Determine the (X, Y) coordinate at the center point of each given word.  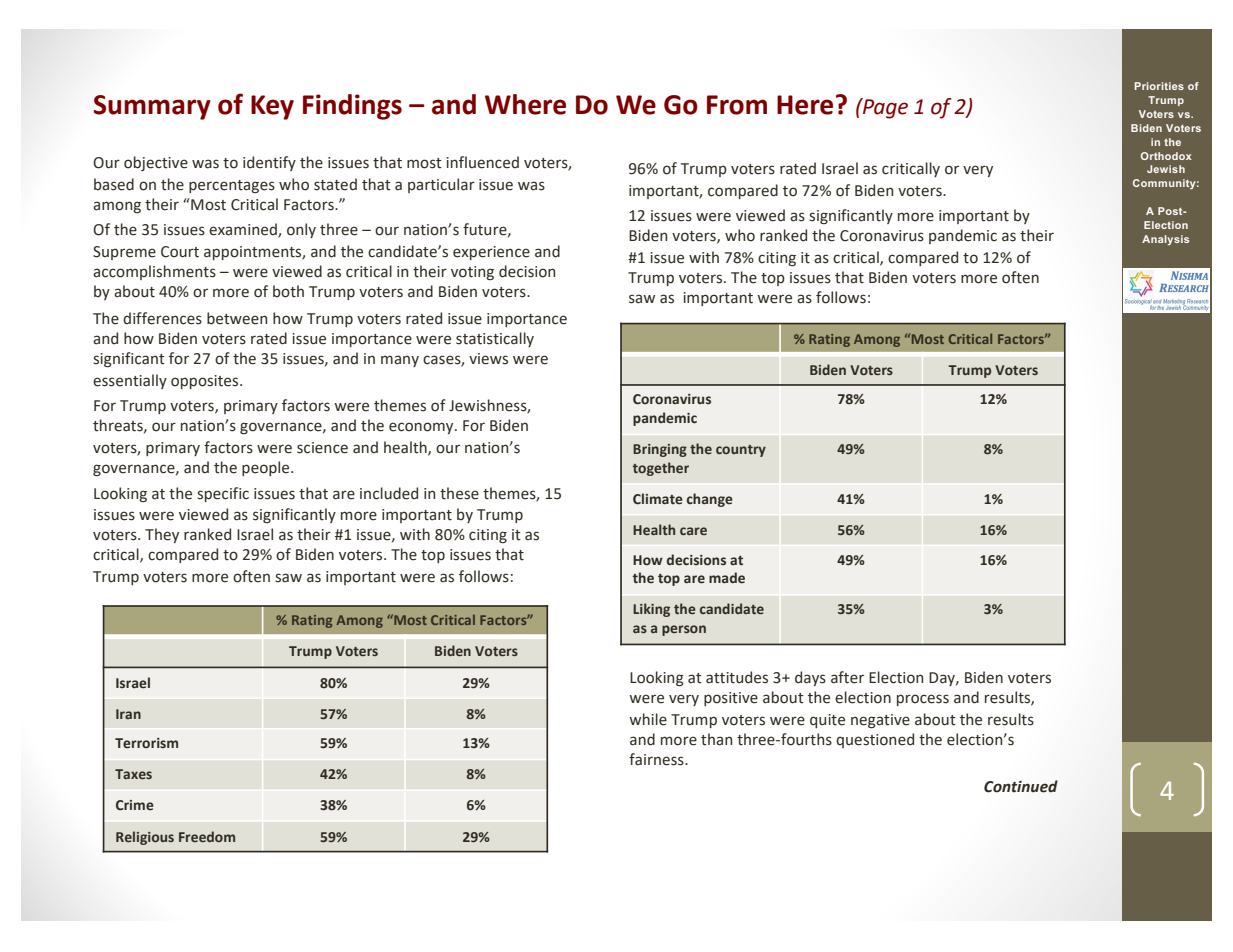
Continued (1021, 786)
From (737, 105)
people (267, 468)
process (923, 700)
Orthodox (1166, 156)
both (288, 291)
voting (472, 273)
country (741, 451)
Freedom (207, 836)
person (684, 630)
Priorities (1159, 86)
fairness (657, 759)
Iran (128, 714)
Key (272, 107)
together (661, 469)
